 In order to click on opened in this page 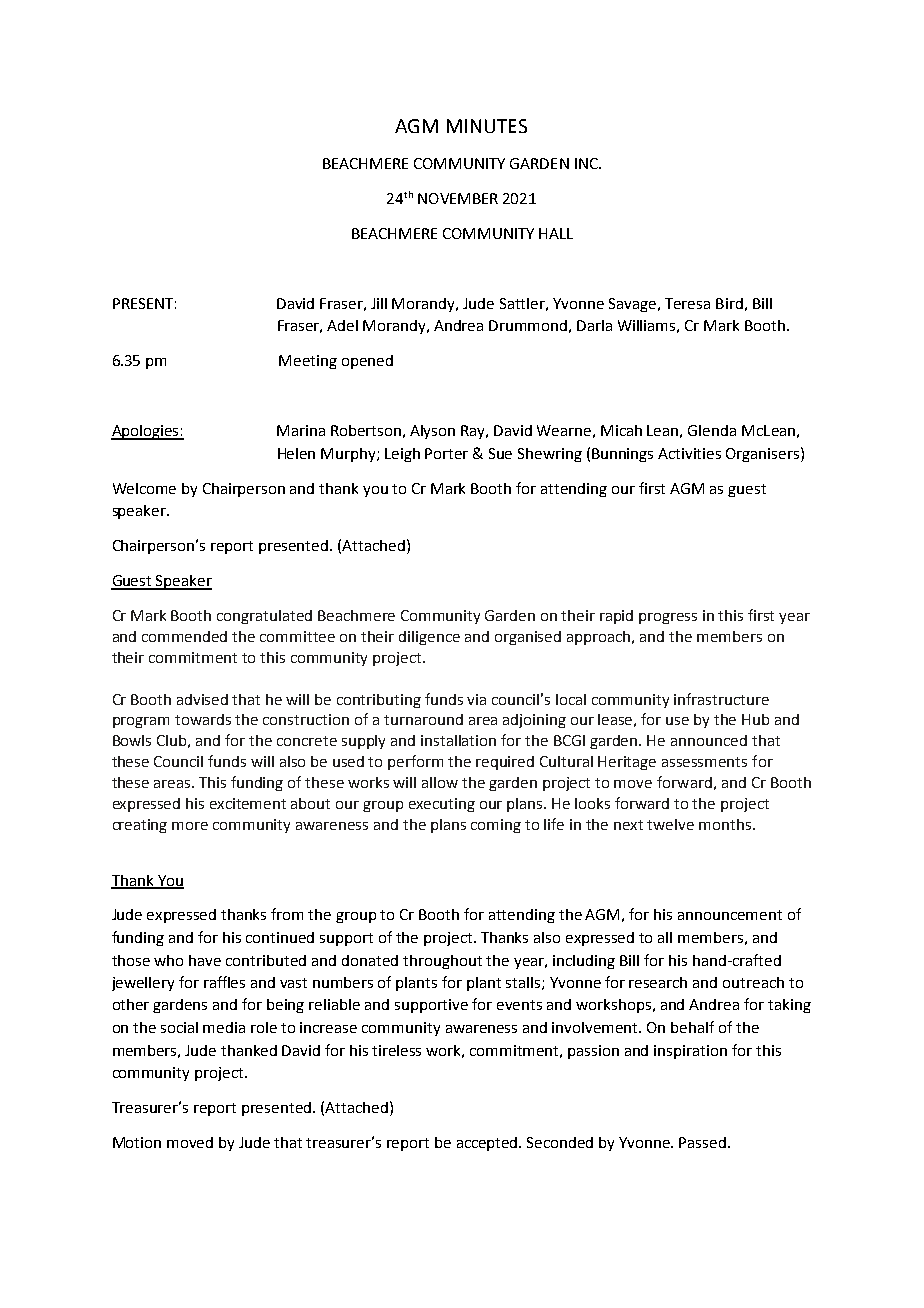, I will do `click(367, 362)`.
